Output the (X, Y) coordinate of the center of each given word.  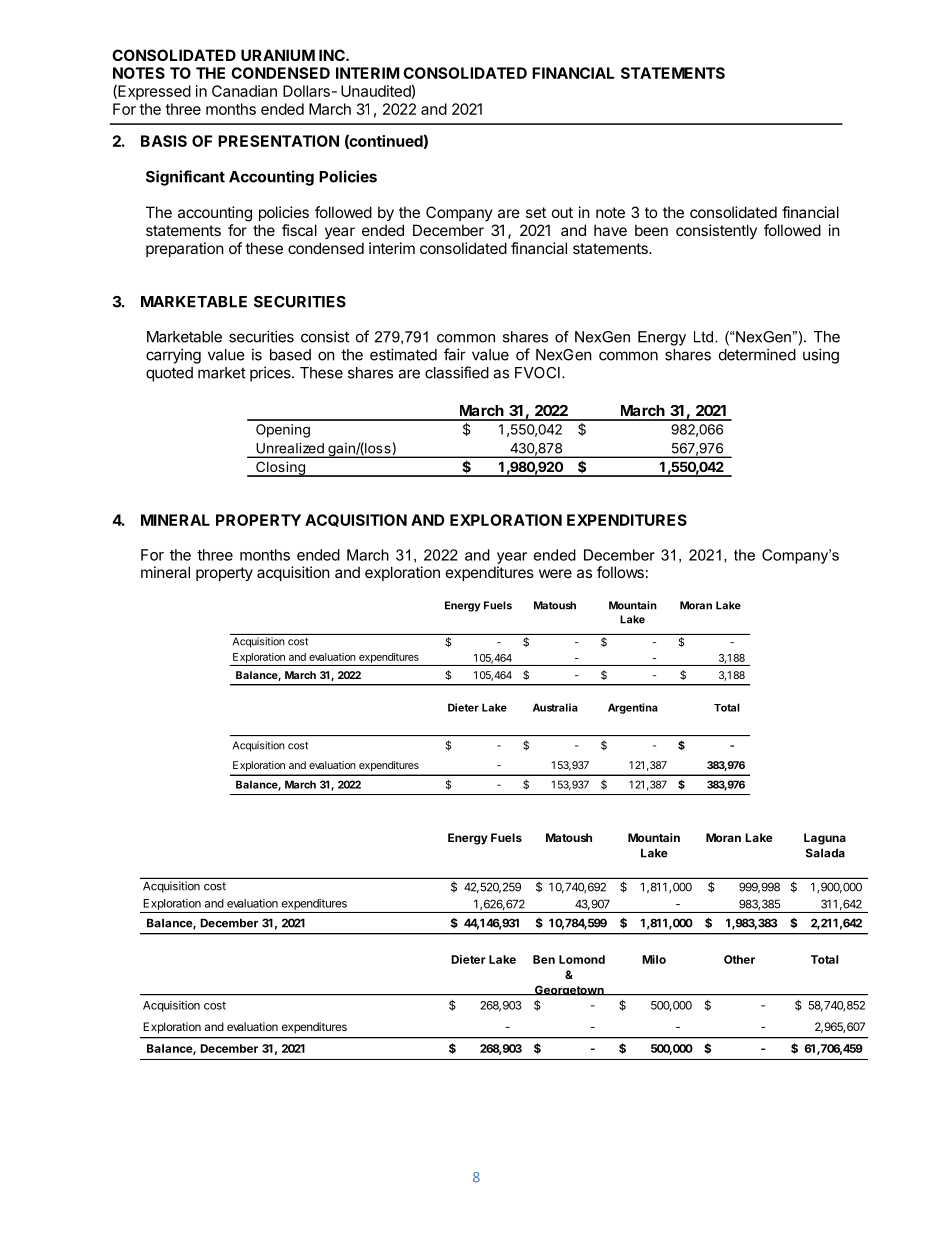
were (555, 573)
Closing (280, 469)
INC (333, 55)
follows (620, 572)
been (651, 230)
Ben (544, 959)
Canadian (244, 91)
